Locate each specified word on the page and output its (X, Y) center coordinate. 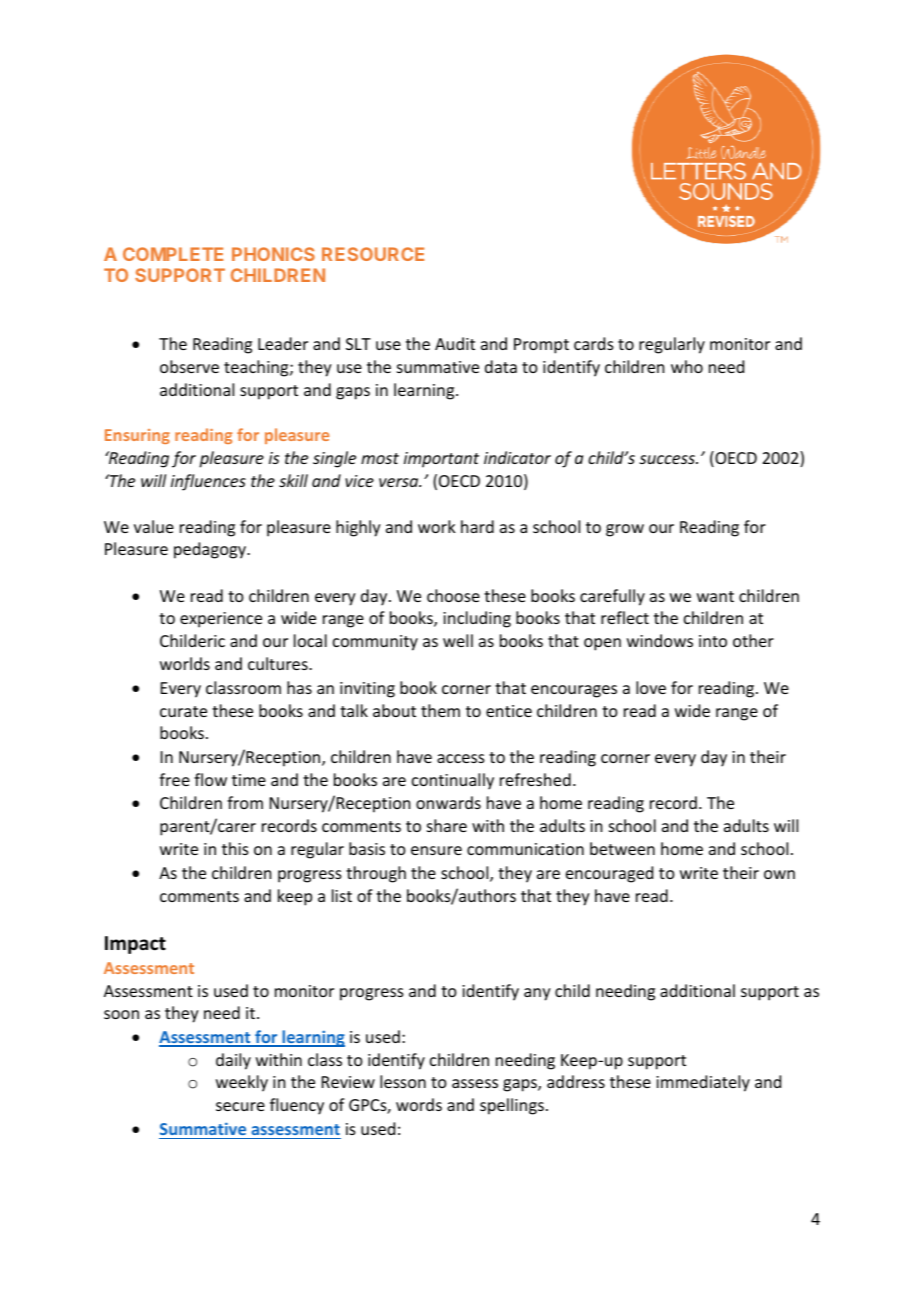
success (668, 459)
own (779, 874)
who (687, 366)
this (235, 848)
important (441, 460)
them (440, 710)
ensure (436, 850)
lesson (403, 1081)
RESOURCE (373, 254)
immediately (703, 1083)
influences (208, 482)
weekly (242, 1083)
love (651, 687)
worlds (185, 663)
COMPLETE (173, 254)
